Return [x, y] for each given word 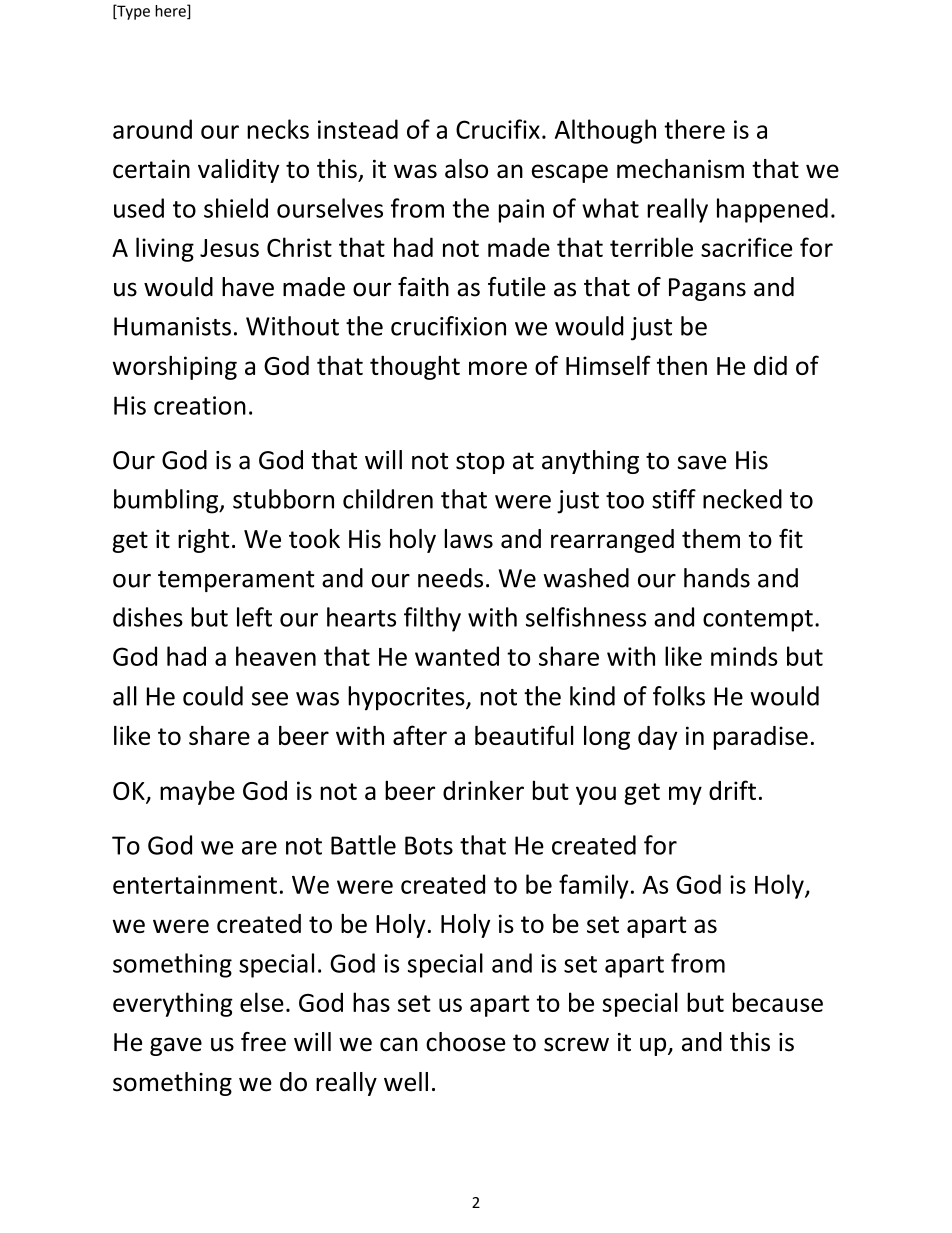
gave [176, 1046]
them [711, 538]
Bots [429, 845]
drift [732, 790]
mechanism [680, 168]
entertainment [195, 884]
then [682, 365]
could [213, 696]
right [203, 541]
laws [468, 538]
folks [679, 696]
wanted [457, 656]
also [466, 168]
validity [238, 171]
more [498, 368]
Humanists [172, 326]
